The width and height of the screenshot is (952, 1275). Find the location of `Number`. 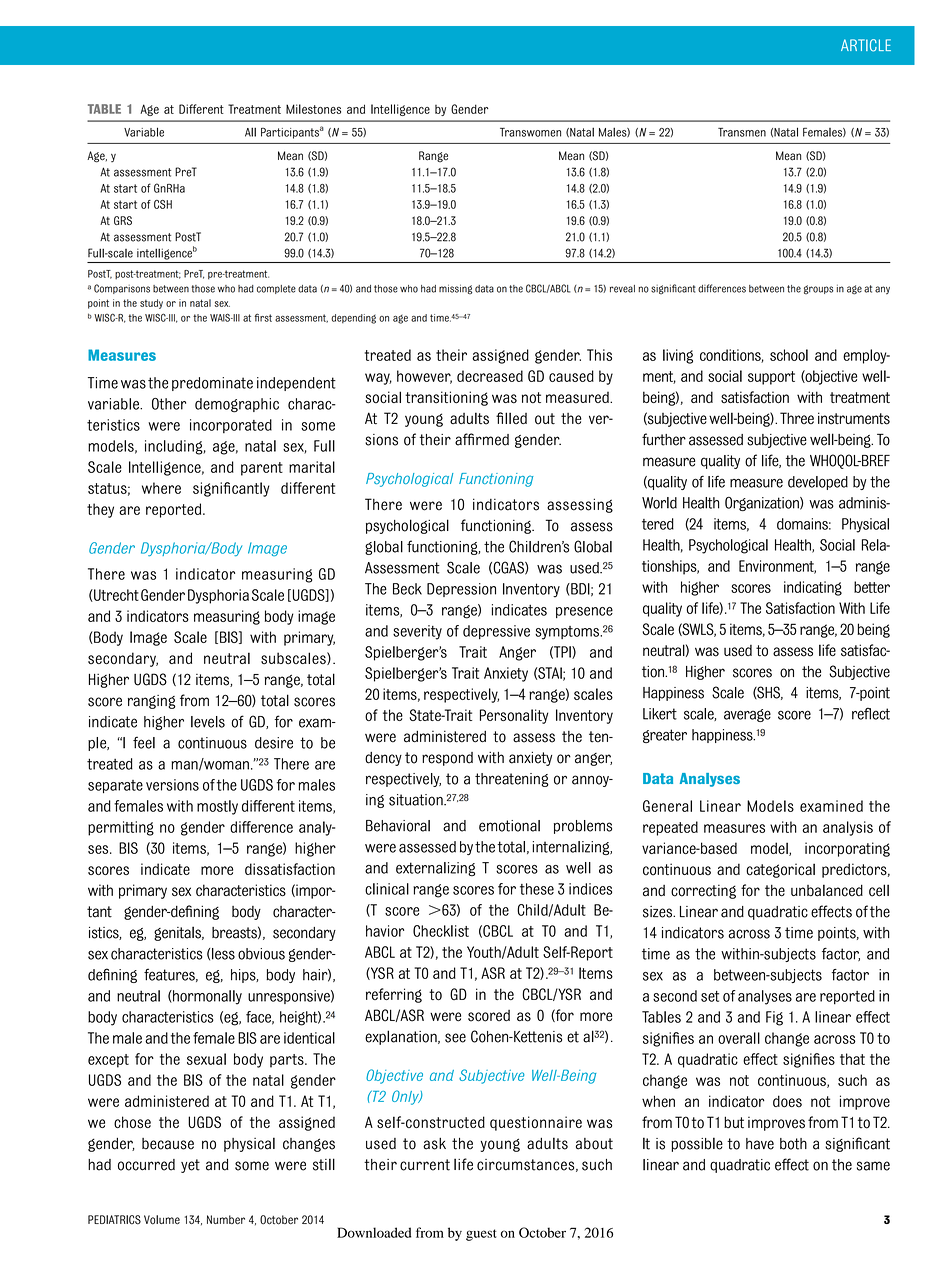

Number is located at coordinates (226, 1219).
